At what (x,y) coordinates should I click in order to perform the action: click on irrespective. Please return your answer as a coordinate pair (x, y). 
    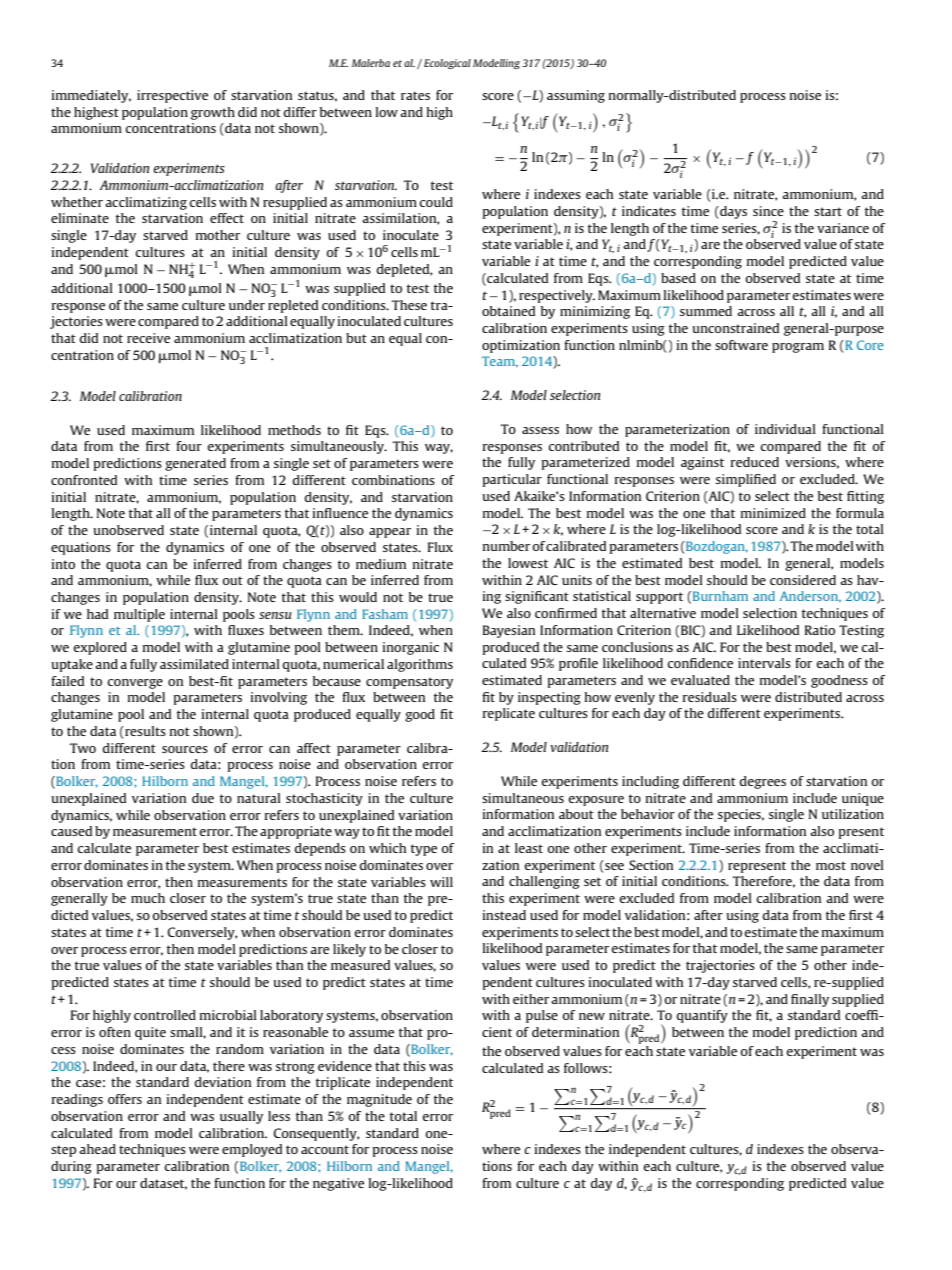
    Looking at the image, I should click on (172, 96).
